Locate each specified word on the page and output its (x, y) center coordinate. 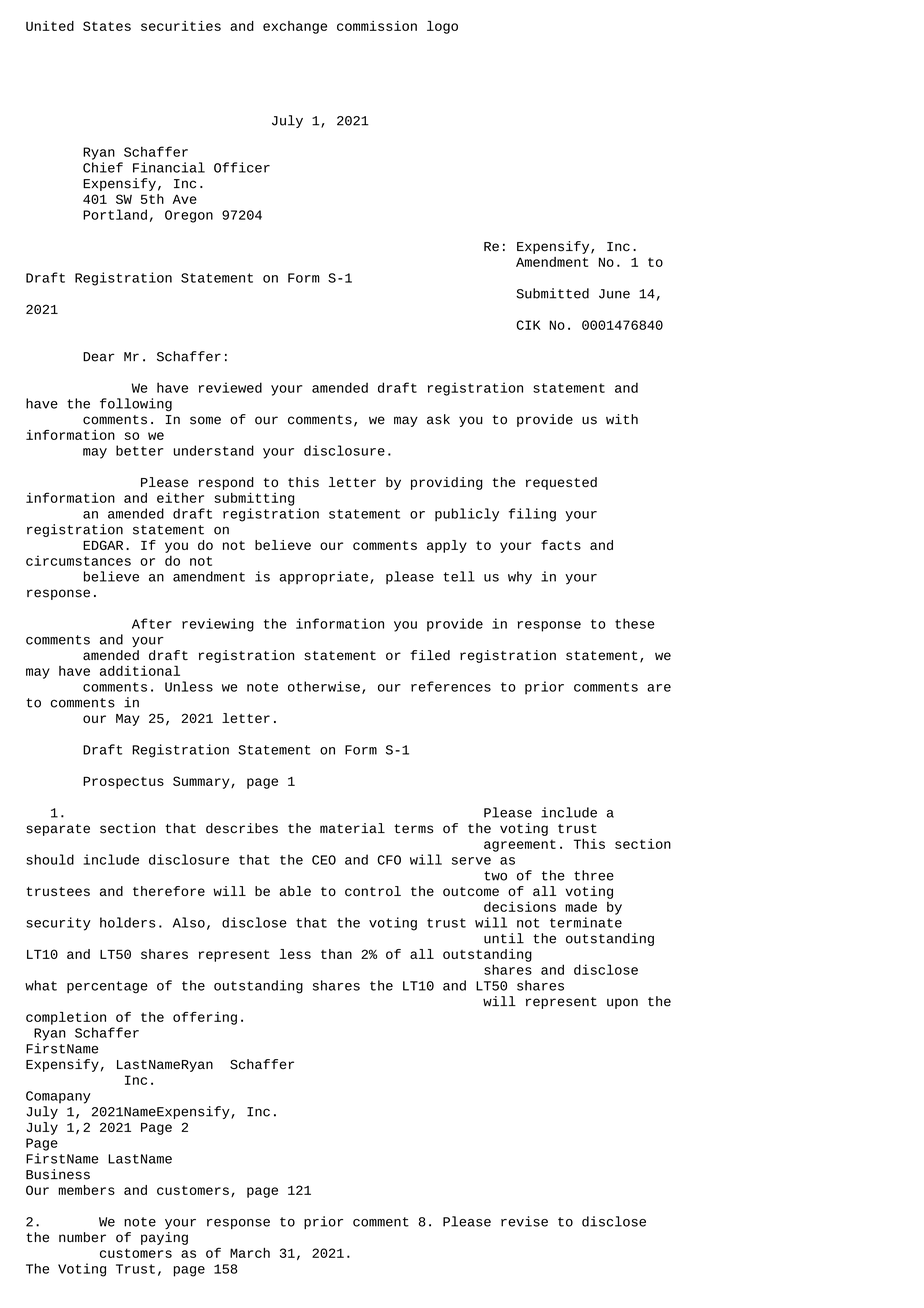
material (352, 828)
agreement (520, 846)
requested (561, 483)
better (140, 450)
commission (377, 26)
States (107, 26)
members (86, 1190)
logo (442, 27)
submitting (254, 499)
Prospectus (123, 782)
